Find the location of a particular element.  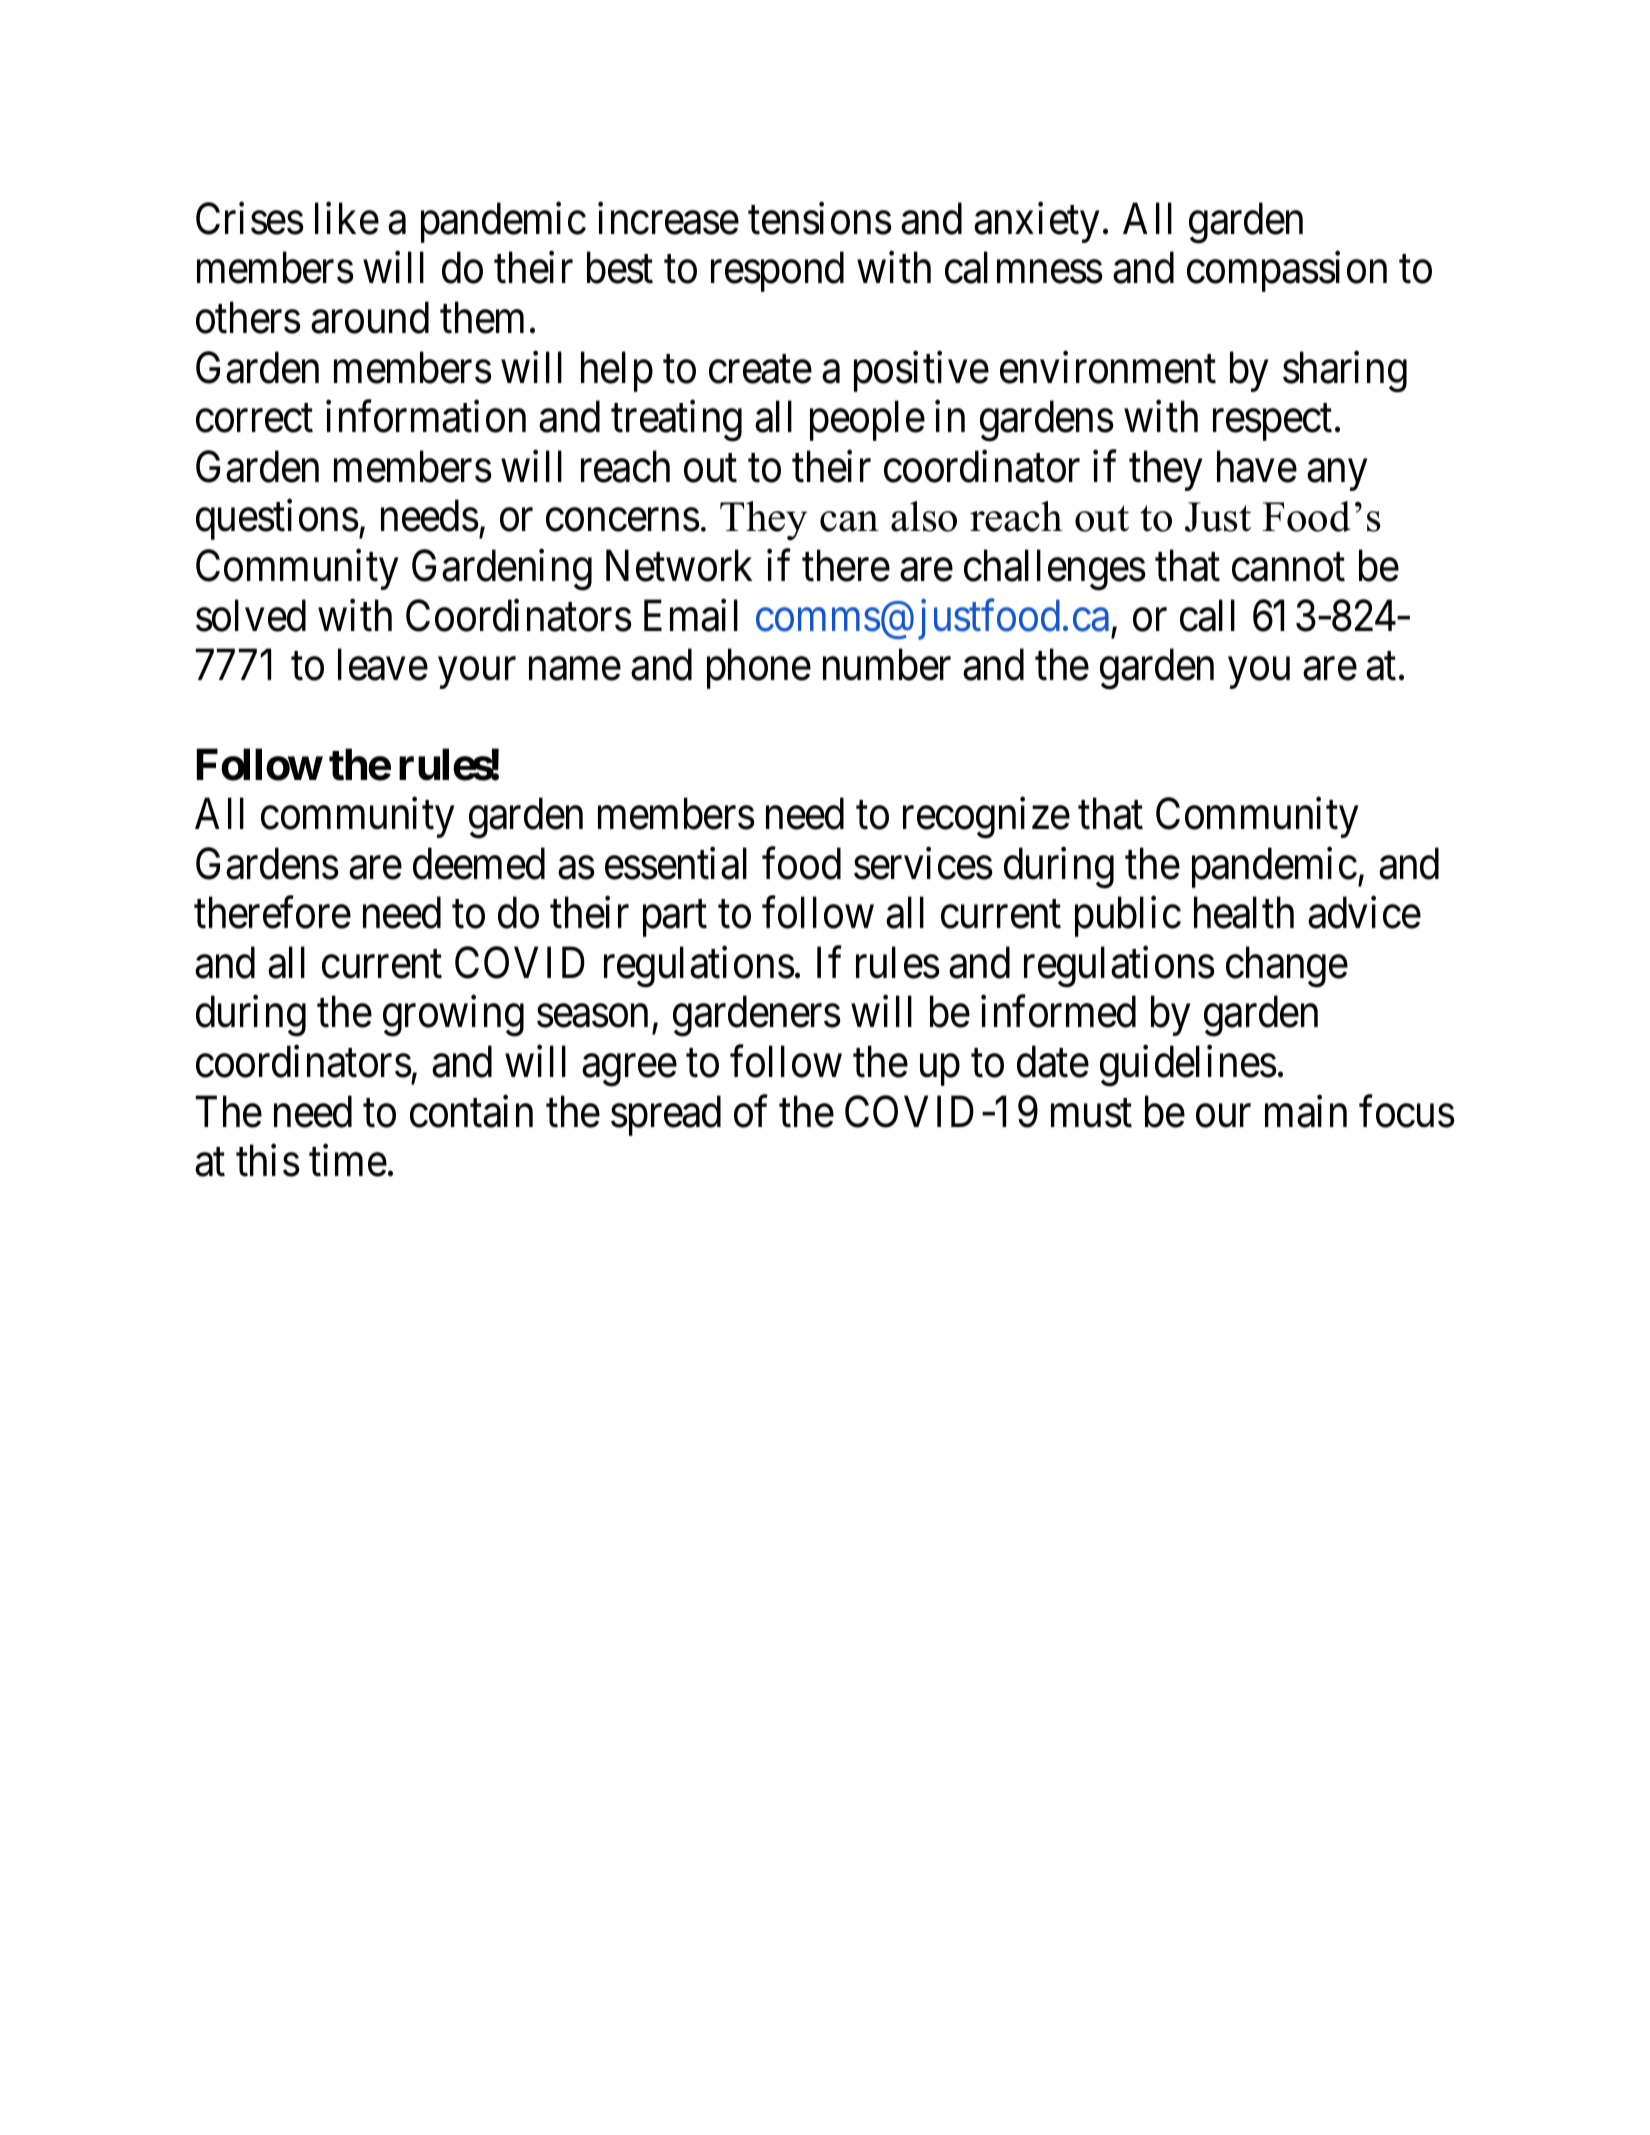

call is located at coordinates (1207, 615).
